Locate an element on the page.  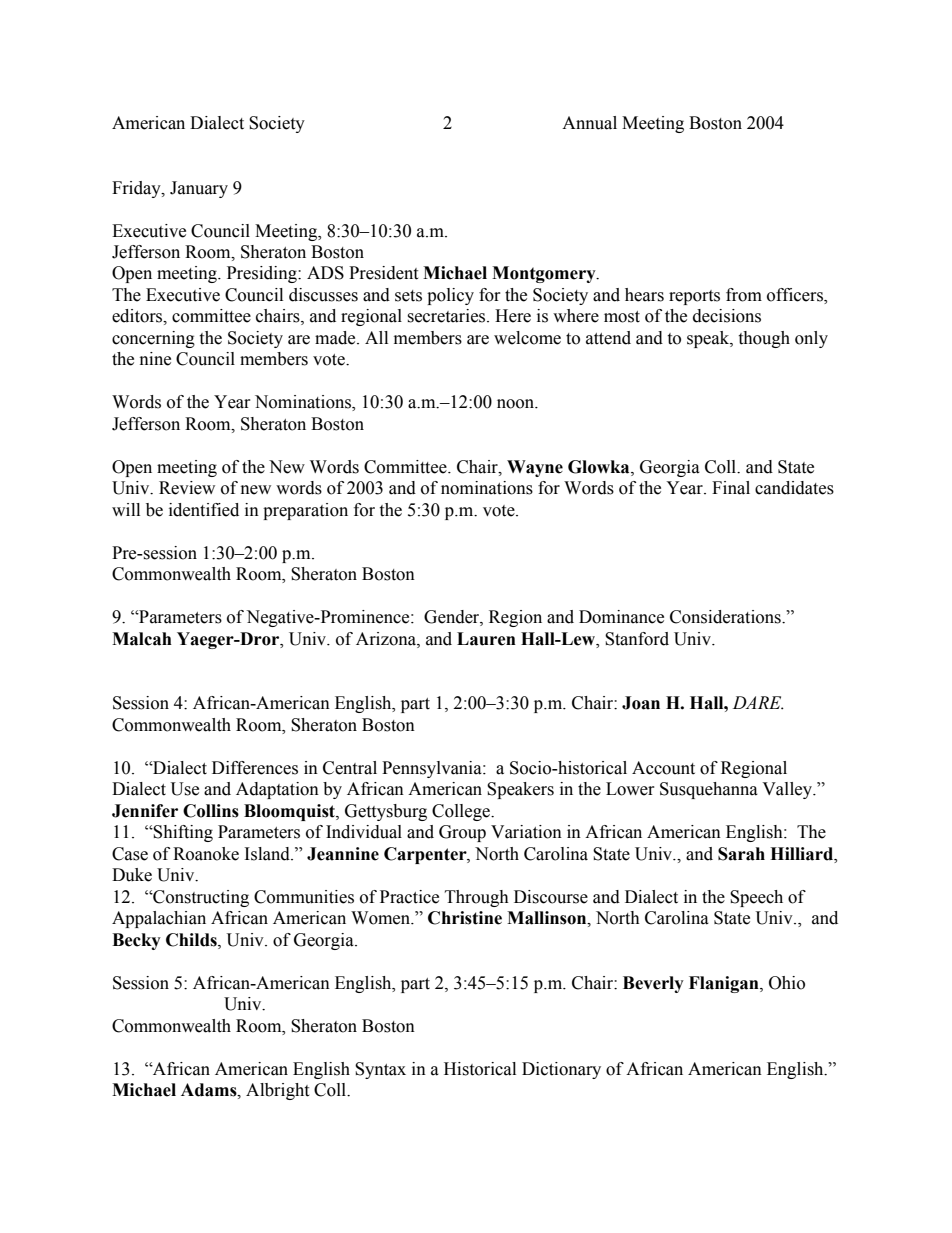
Syntax is located at coordinates (380, 1070).
